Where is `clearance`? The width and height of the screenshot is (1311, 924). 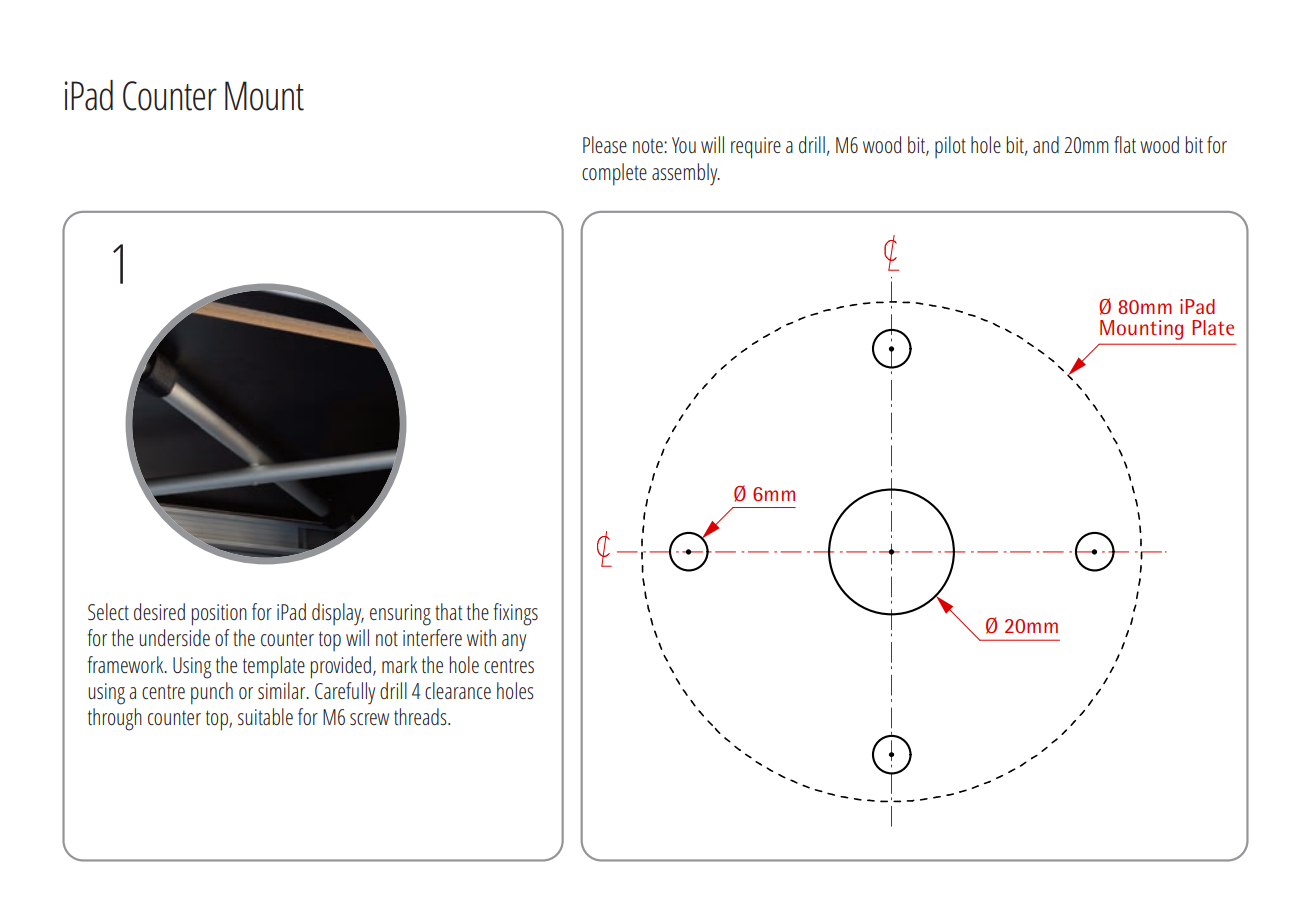 clearance is located at coordinates (458, 690).
